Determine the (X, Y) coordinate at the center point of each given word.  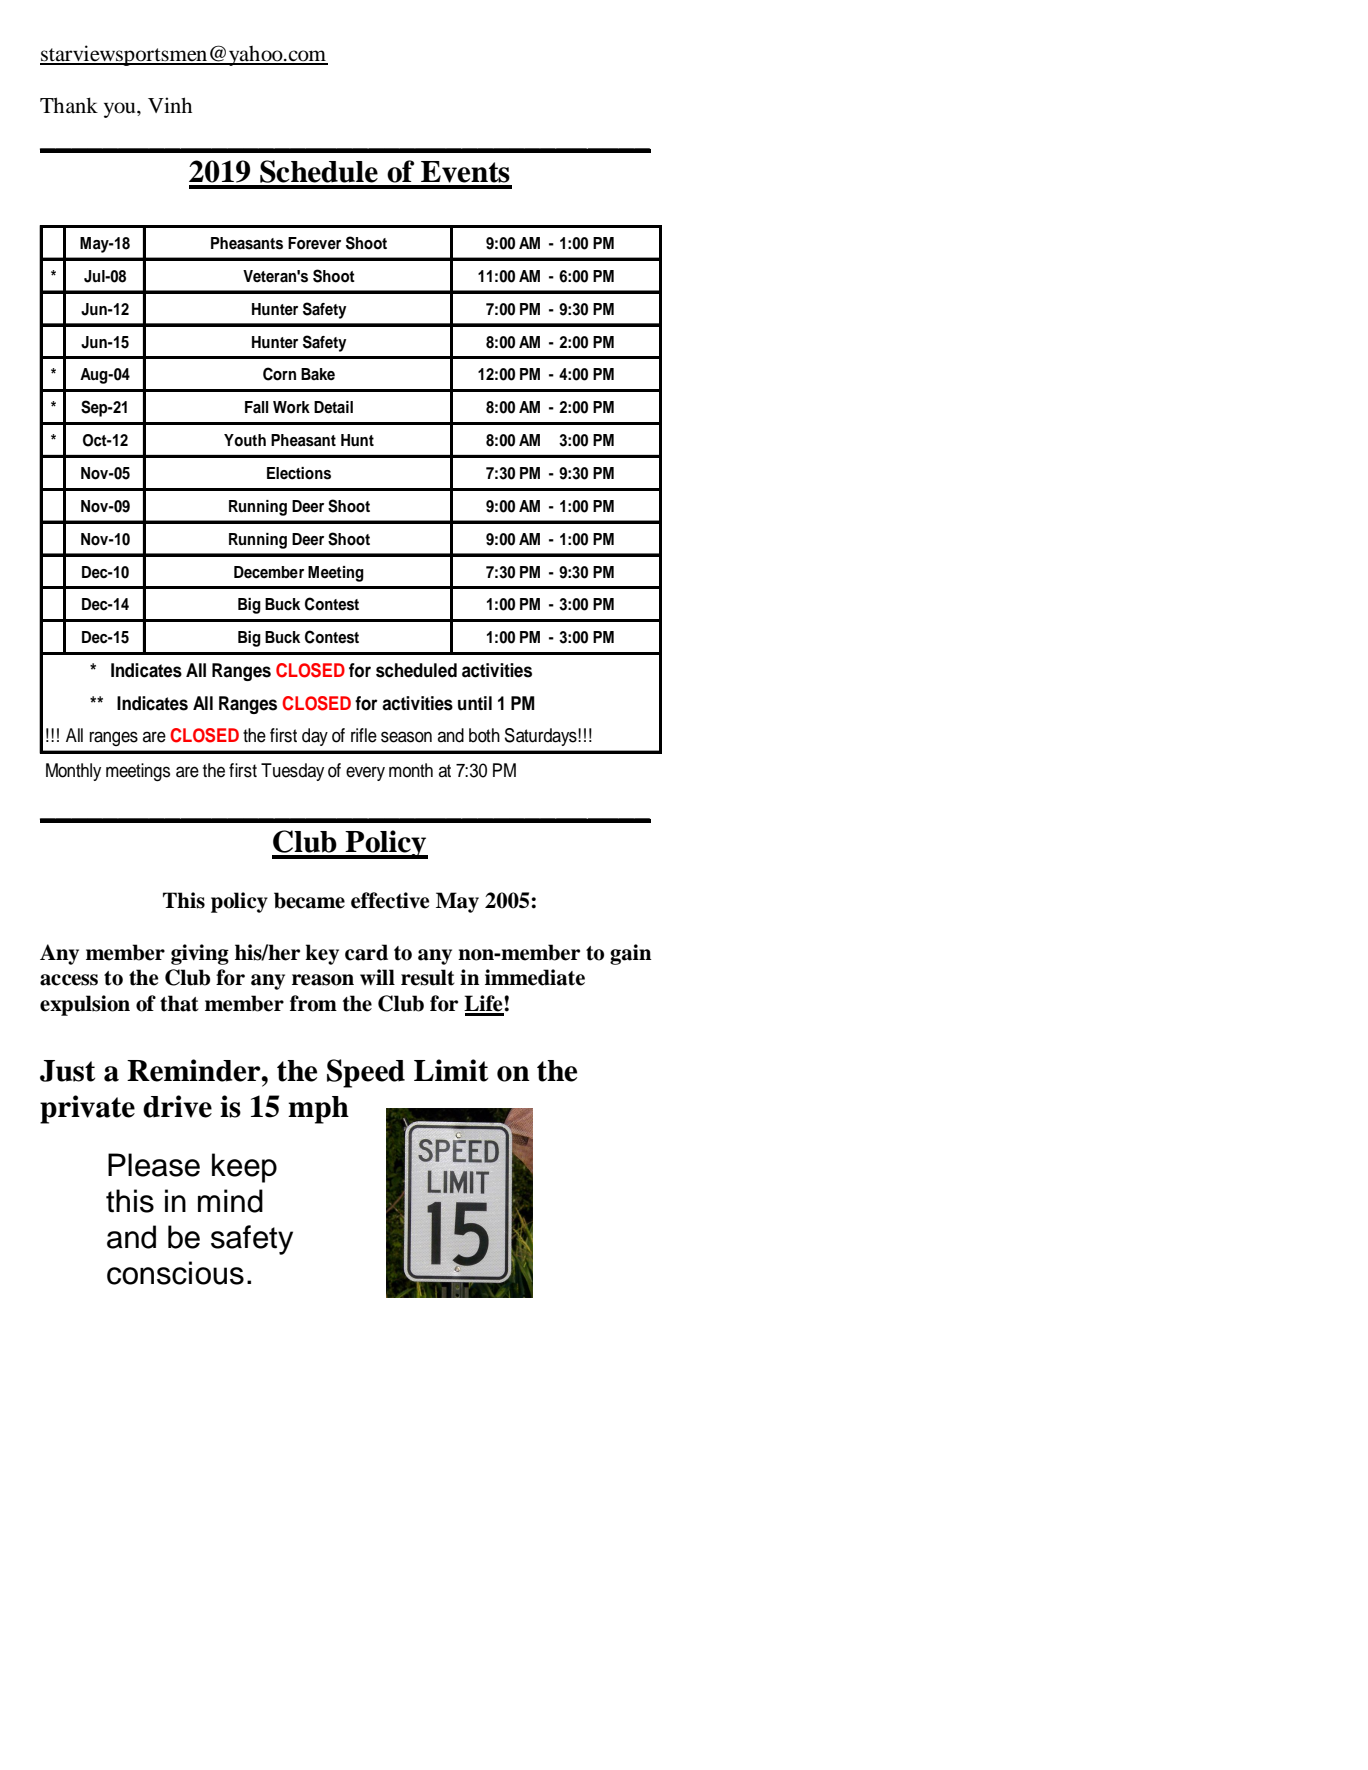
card (366, 952)
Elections (299, 473)
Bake (318, 374)
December (269, 572)
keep (244, 1168)
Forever (314, 243)
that (179, 1003)
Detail (333, 407)
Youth (245, 440)
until (475, 703)
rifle (364, 735)
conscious (175, 1273)
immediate (535, 977)
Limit (451, 1070)
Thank (69, 105)
